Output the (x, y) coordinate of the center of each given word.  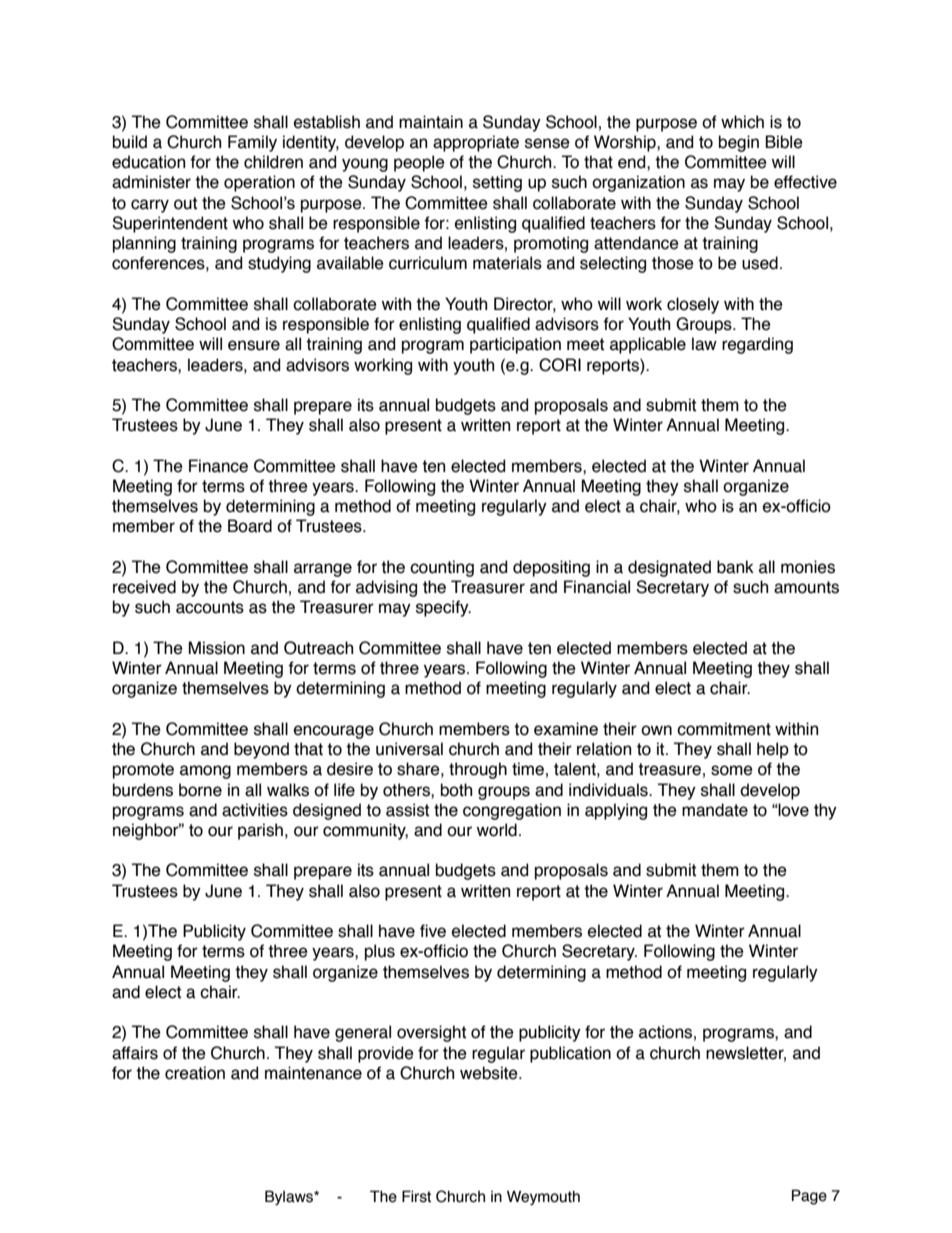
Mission (216, 648)
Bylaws (290, 1197)
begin (739, 143)
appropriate (476, 143)
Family (252, 143)
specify (443, 608)
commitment (724, 729)
